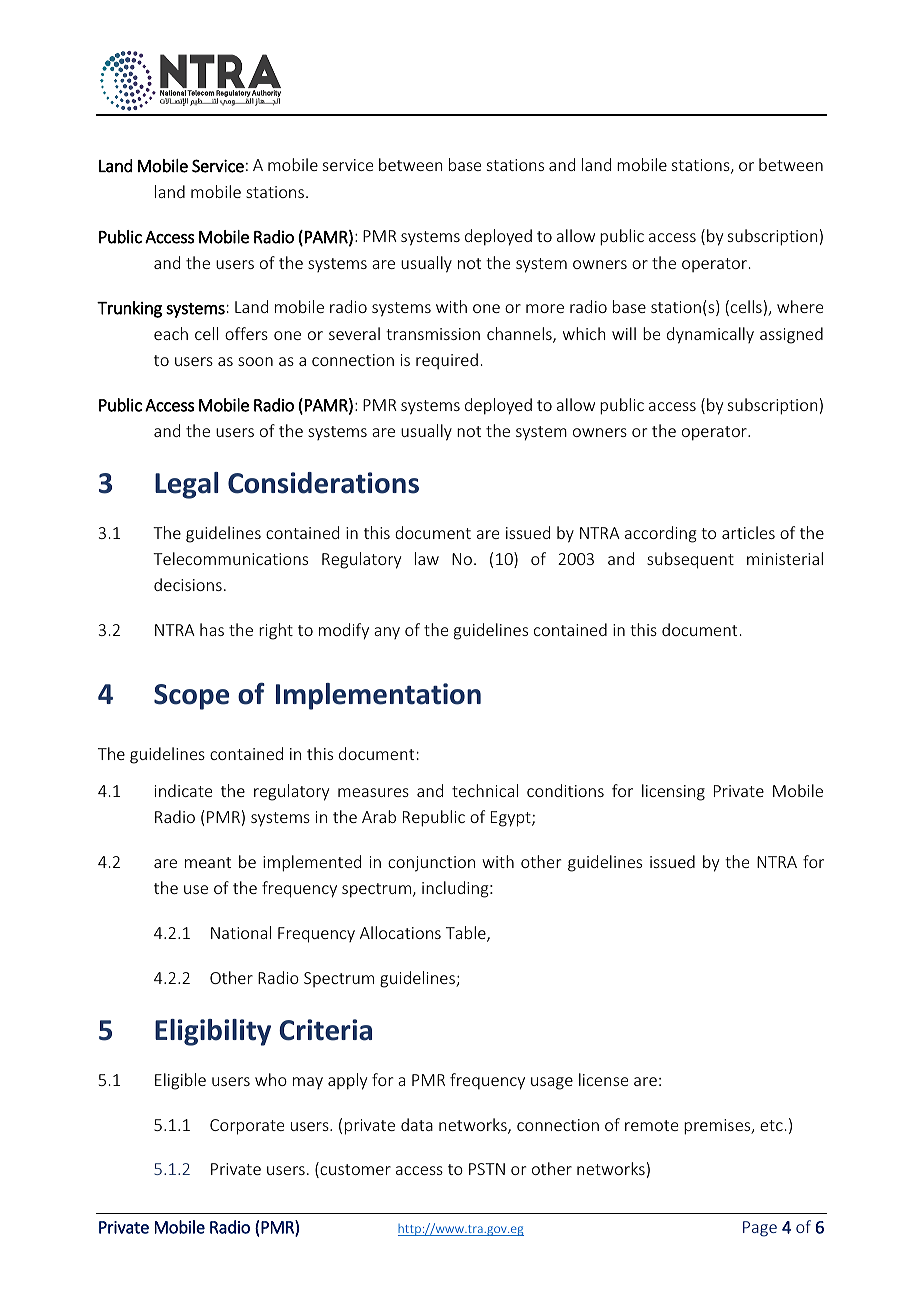  What do you see at coordinates (387, 633) in the screenshot?
I see `any` at bounding box center [387, 633].
